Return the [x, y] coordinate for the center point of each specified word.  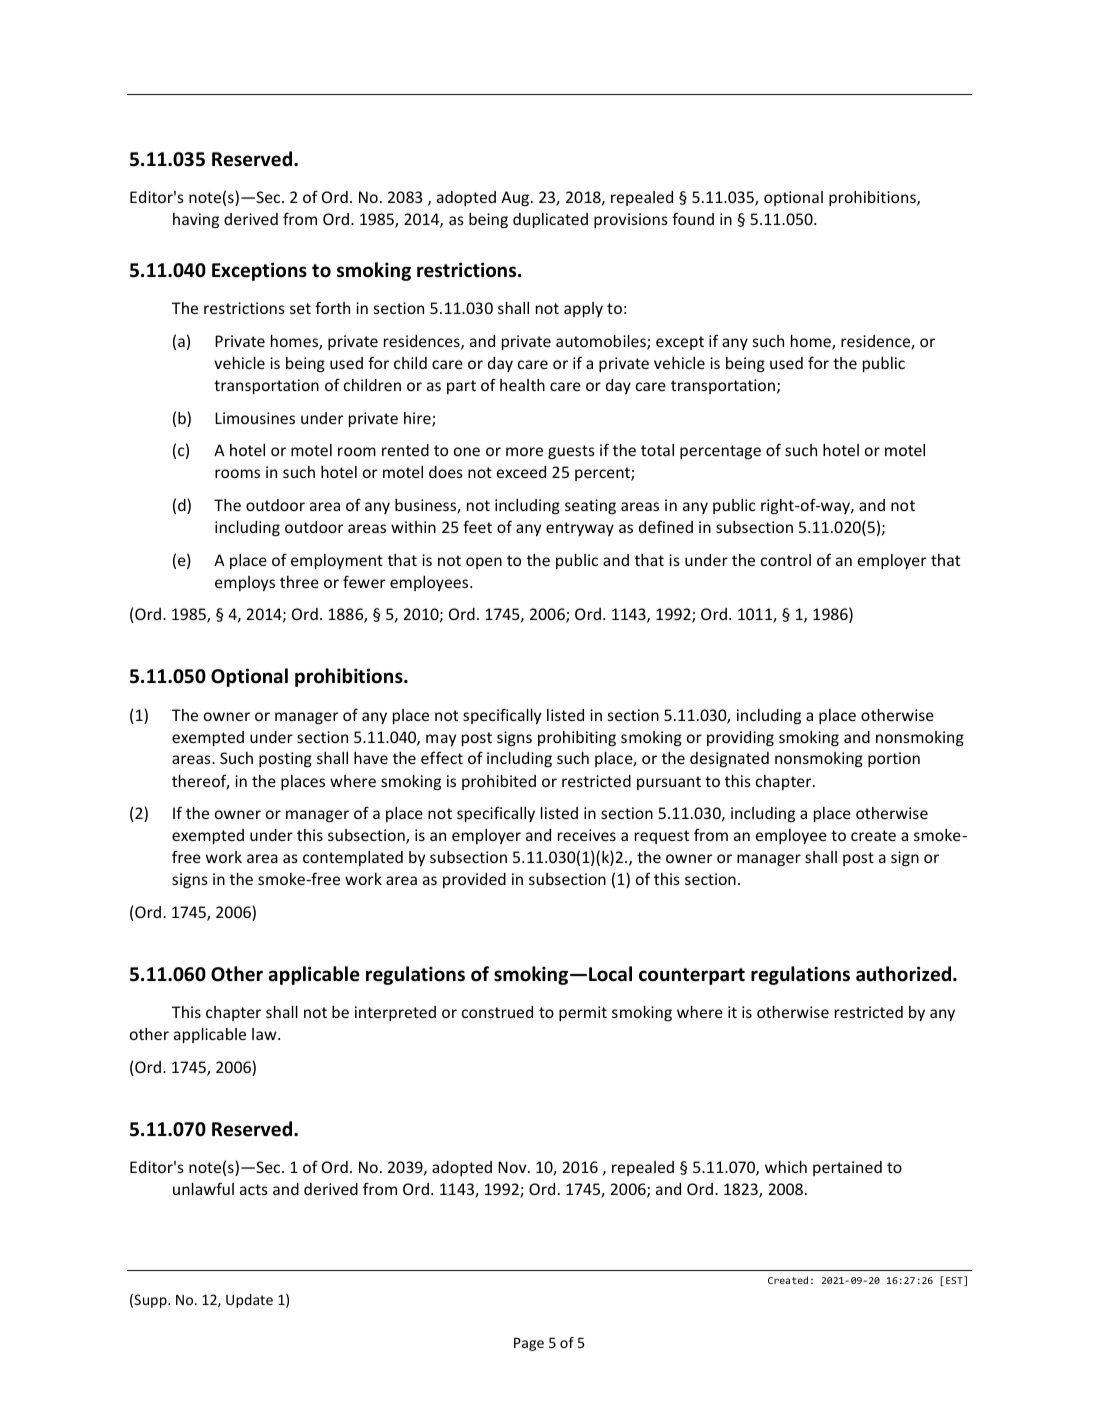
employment [337, 561]
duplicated [550, 220]
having [196, 220]
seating [590, 506]
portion [894, 759]
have [371, 758]
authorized [903, 974]
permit [583, 1013]
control [786, 560]
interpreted [395, 1013]
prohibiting [577, 738]
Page [529, 1344]
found [693, 218]
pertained [847, 1168]
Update [249, 1301]
